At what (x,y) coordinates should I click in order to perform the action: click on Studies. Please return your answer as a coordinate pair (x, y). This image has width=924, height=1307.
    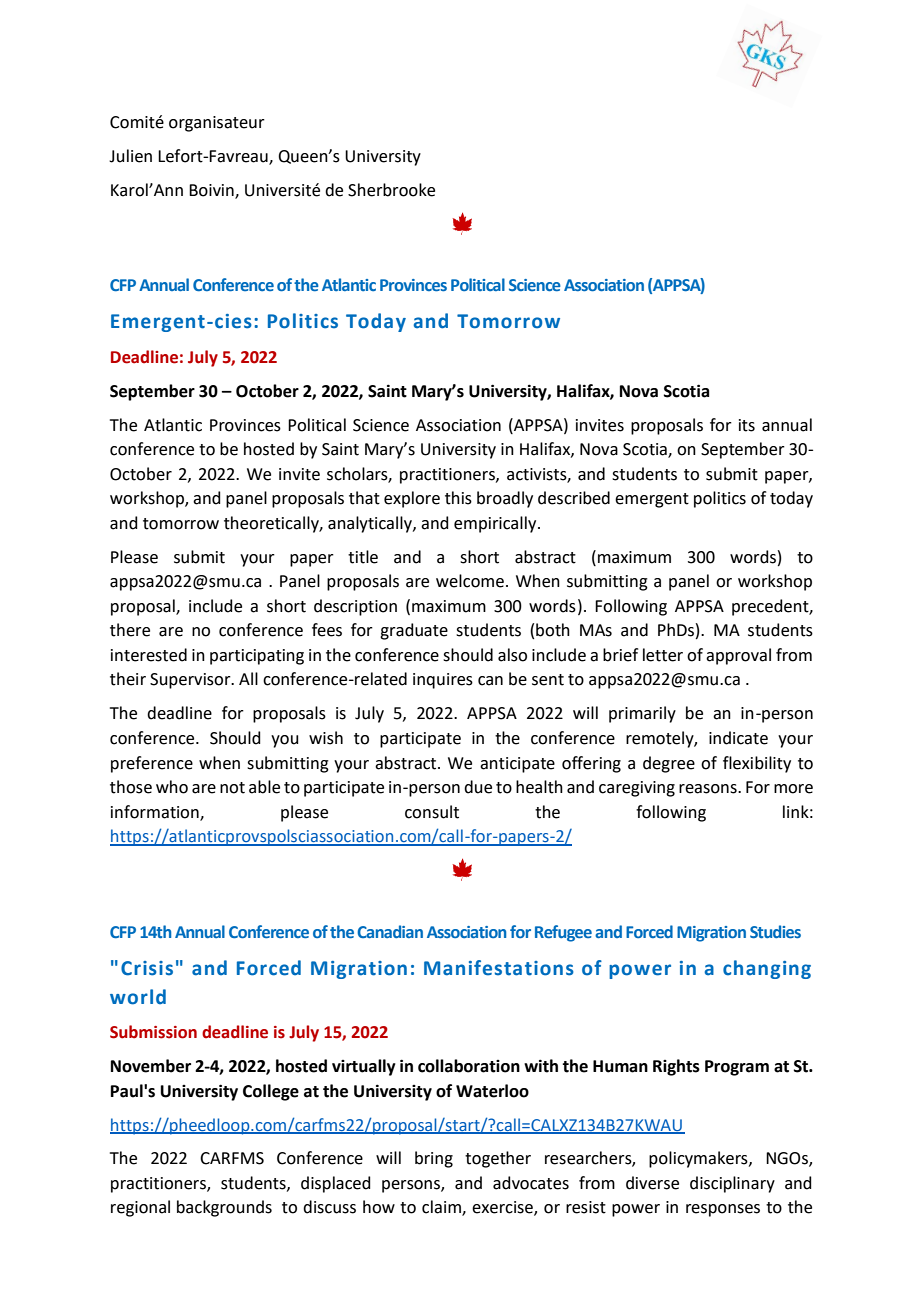
    Looking at the image, I should click on (775, 931).
